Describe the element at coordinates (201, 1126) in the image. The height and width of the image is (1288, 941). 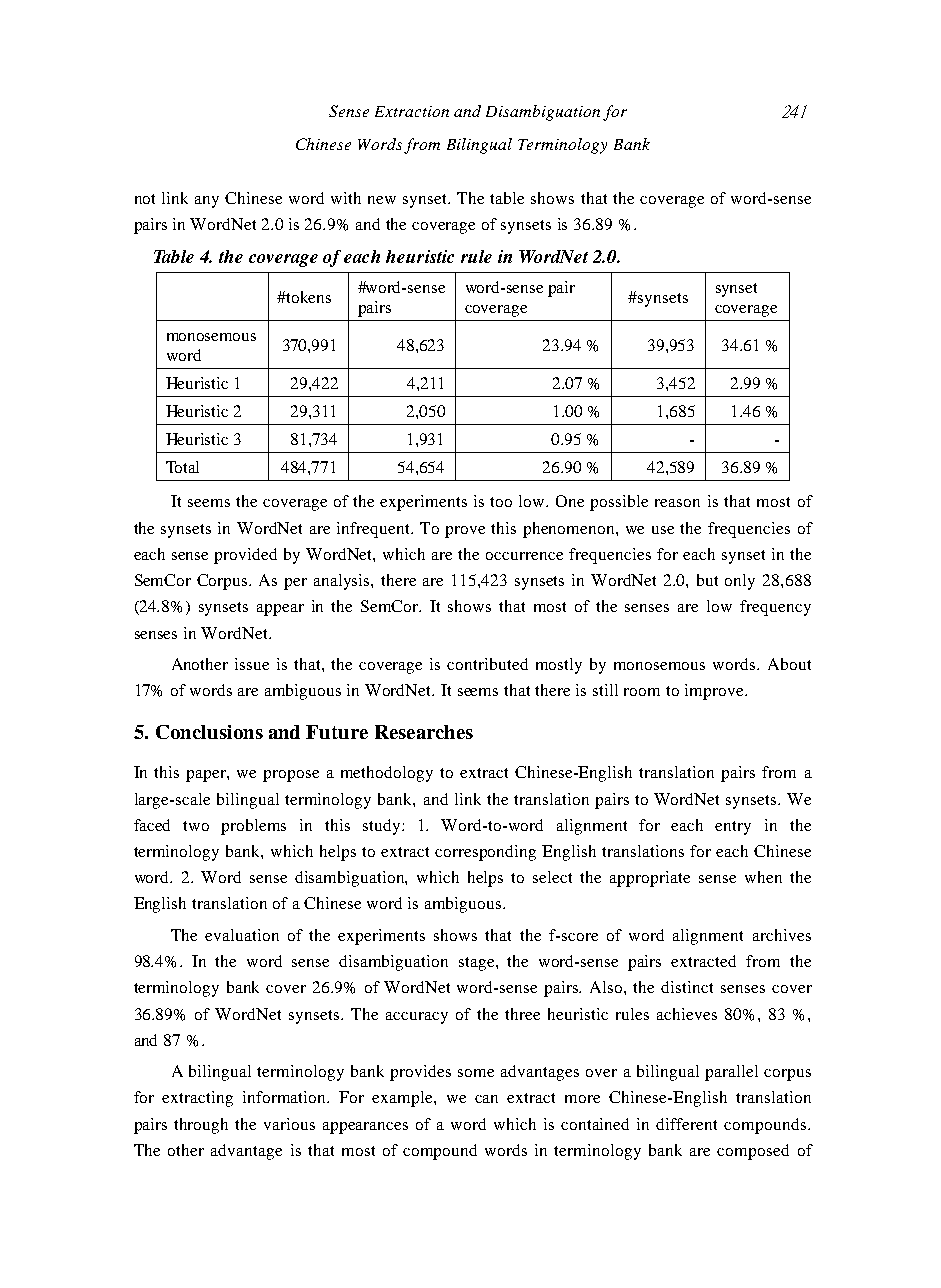
I see `through` at that location.
